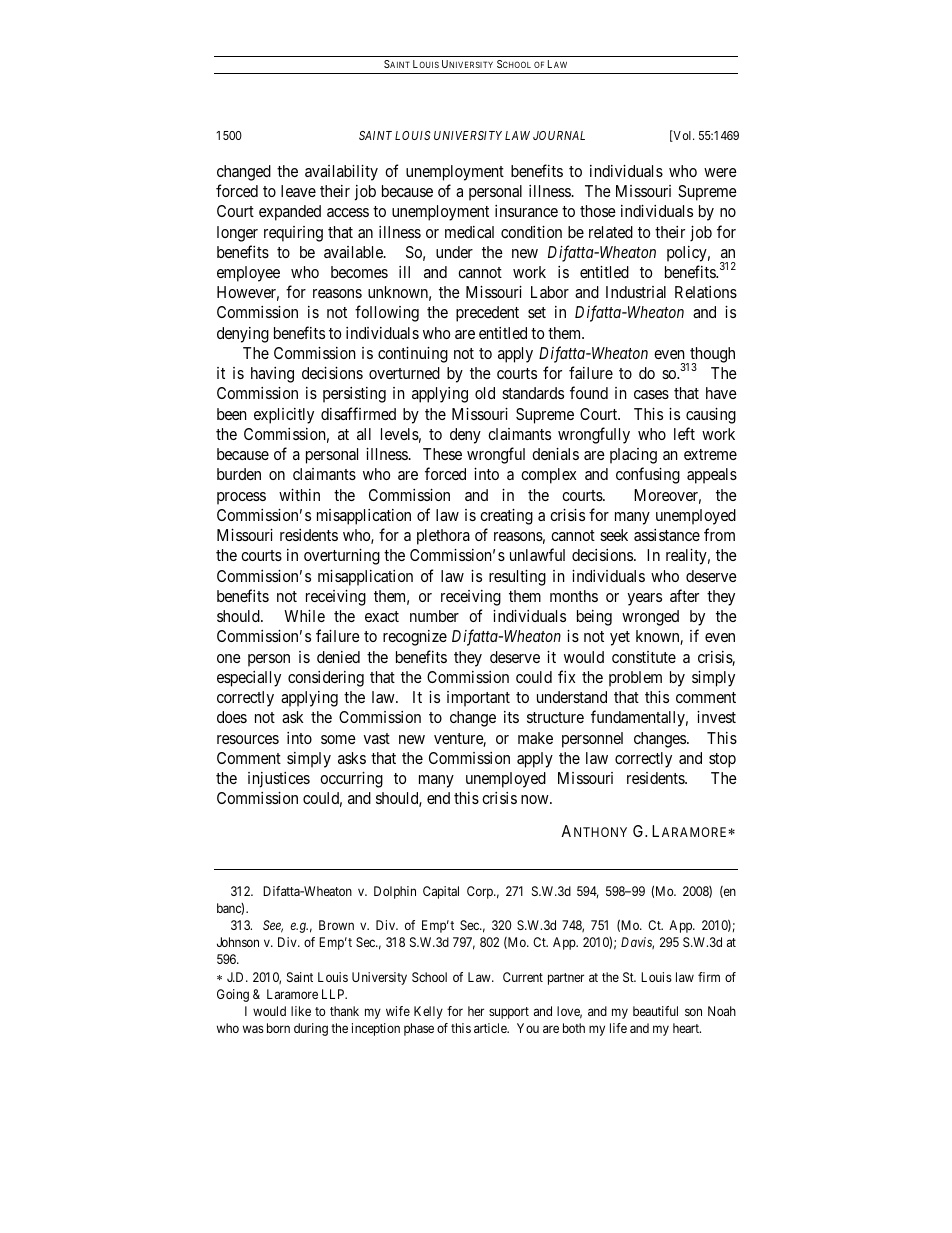 The height and width of the screenshot is (1233, 952). I want to click on after, so click(684, 595).
